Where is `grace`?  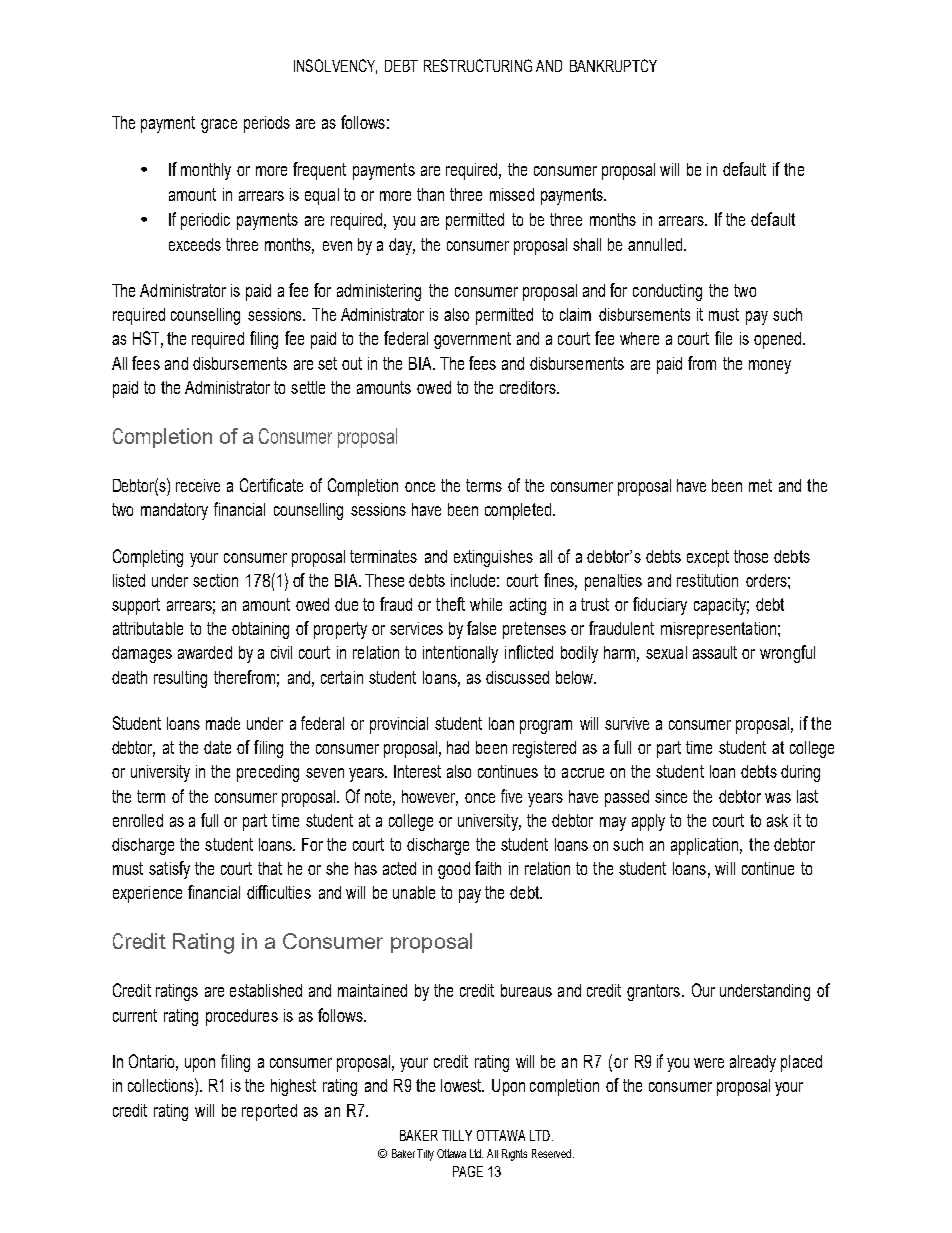 grace is located at coordinates (219, 126).
